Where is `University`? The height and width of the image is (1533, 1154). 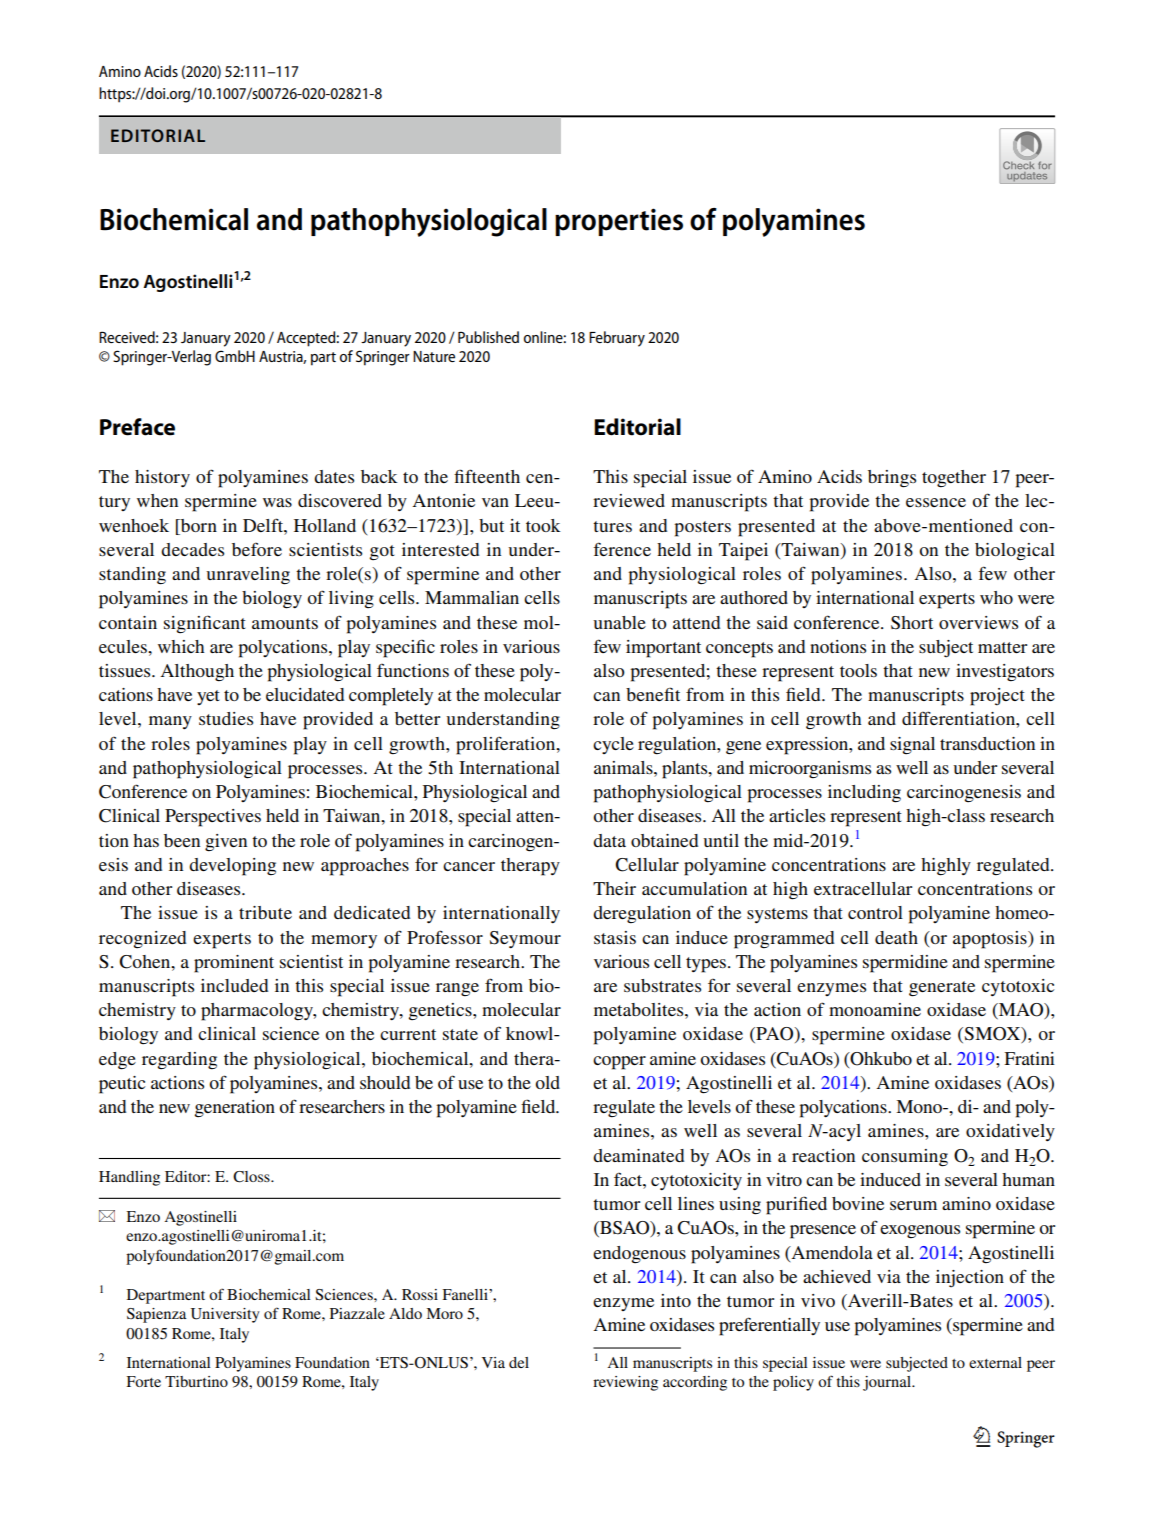 University is located at coordinates (225, 1315).
